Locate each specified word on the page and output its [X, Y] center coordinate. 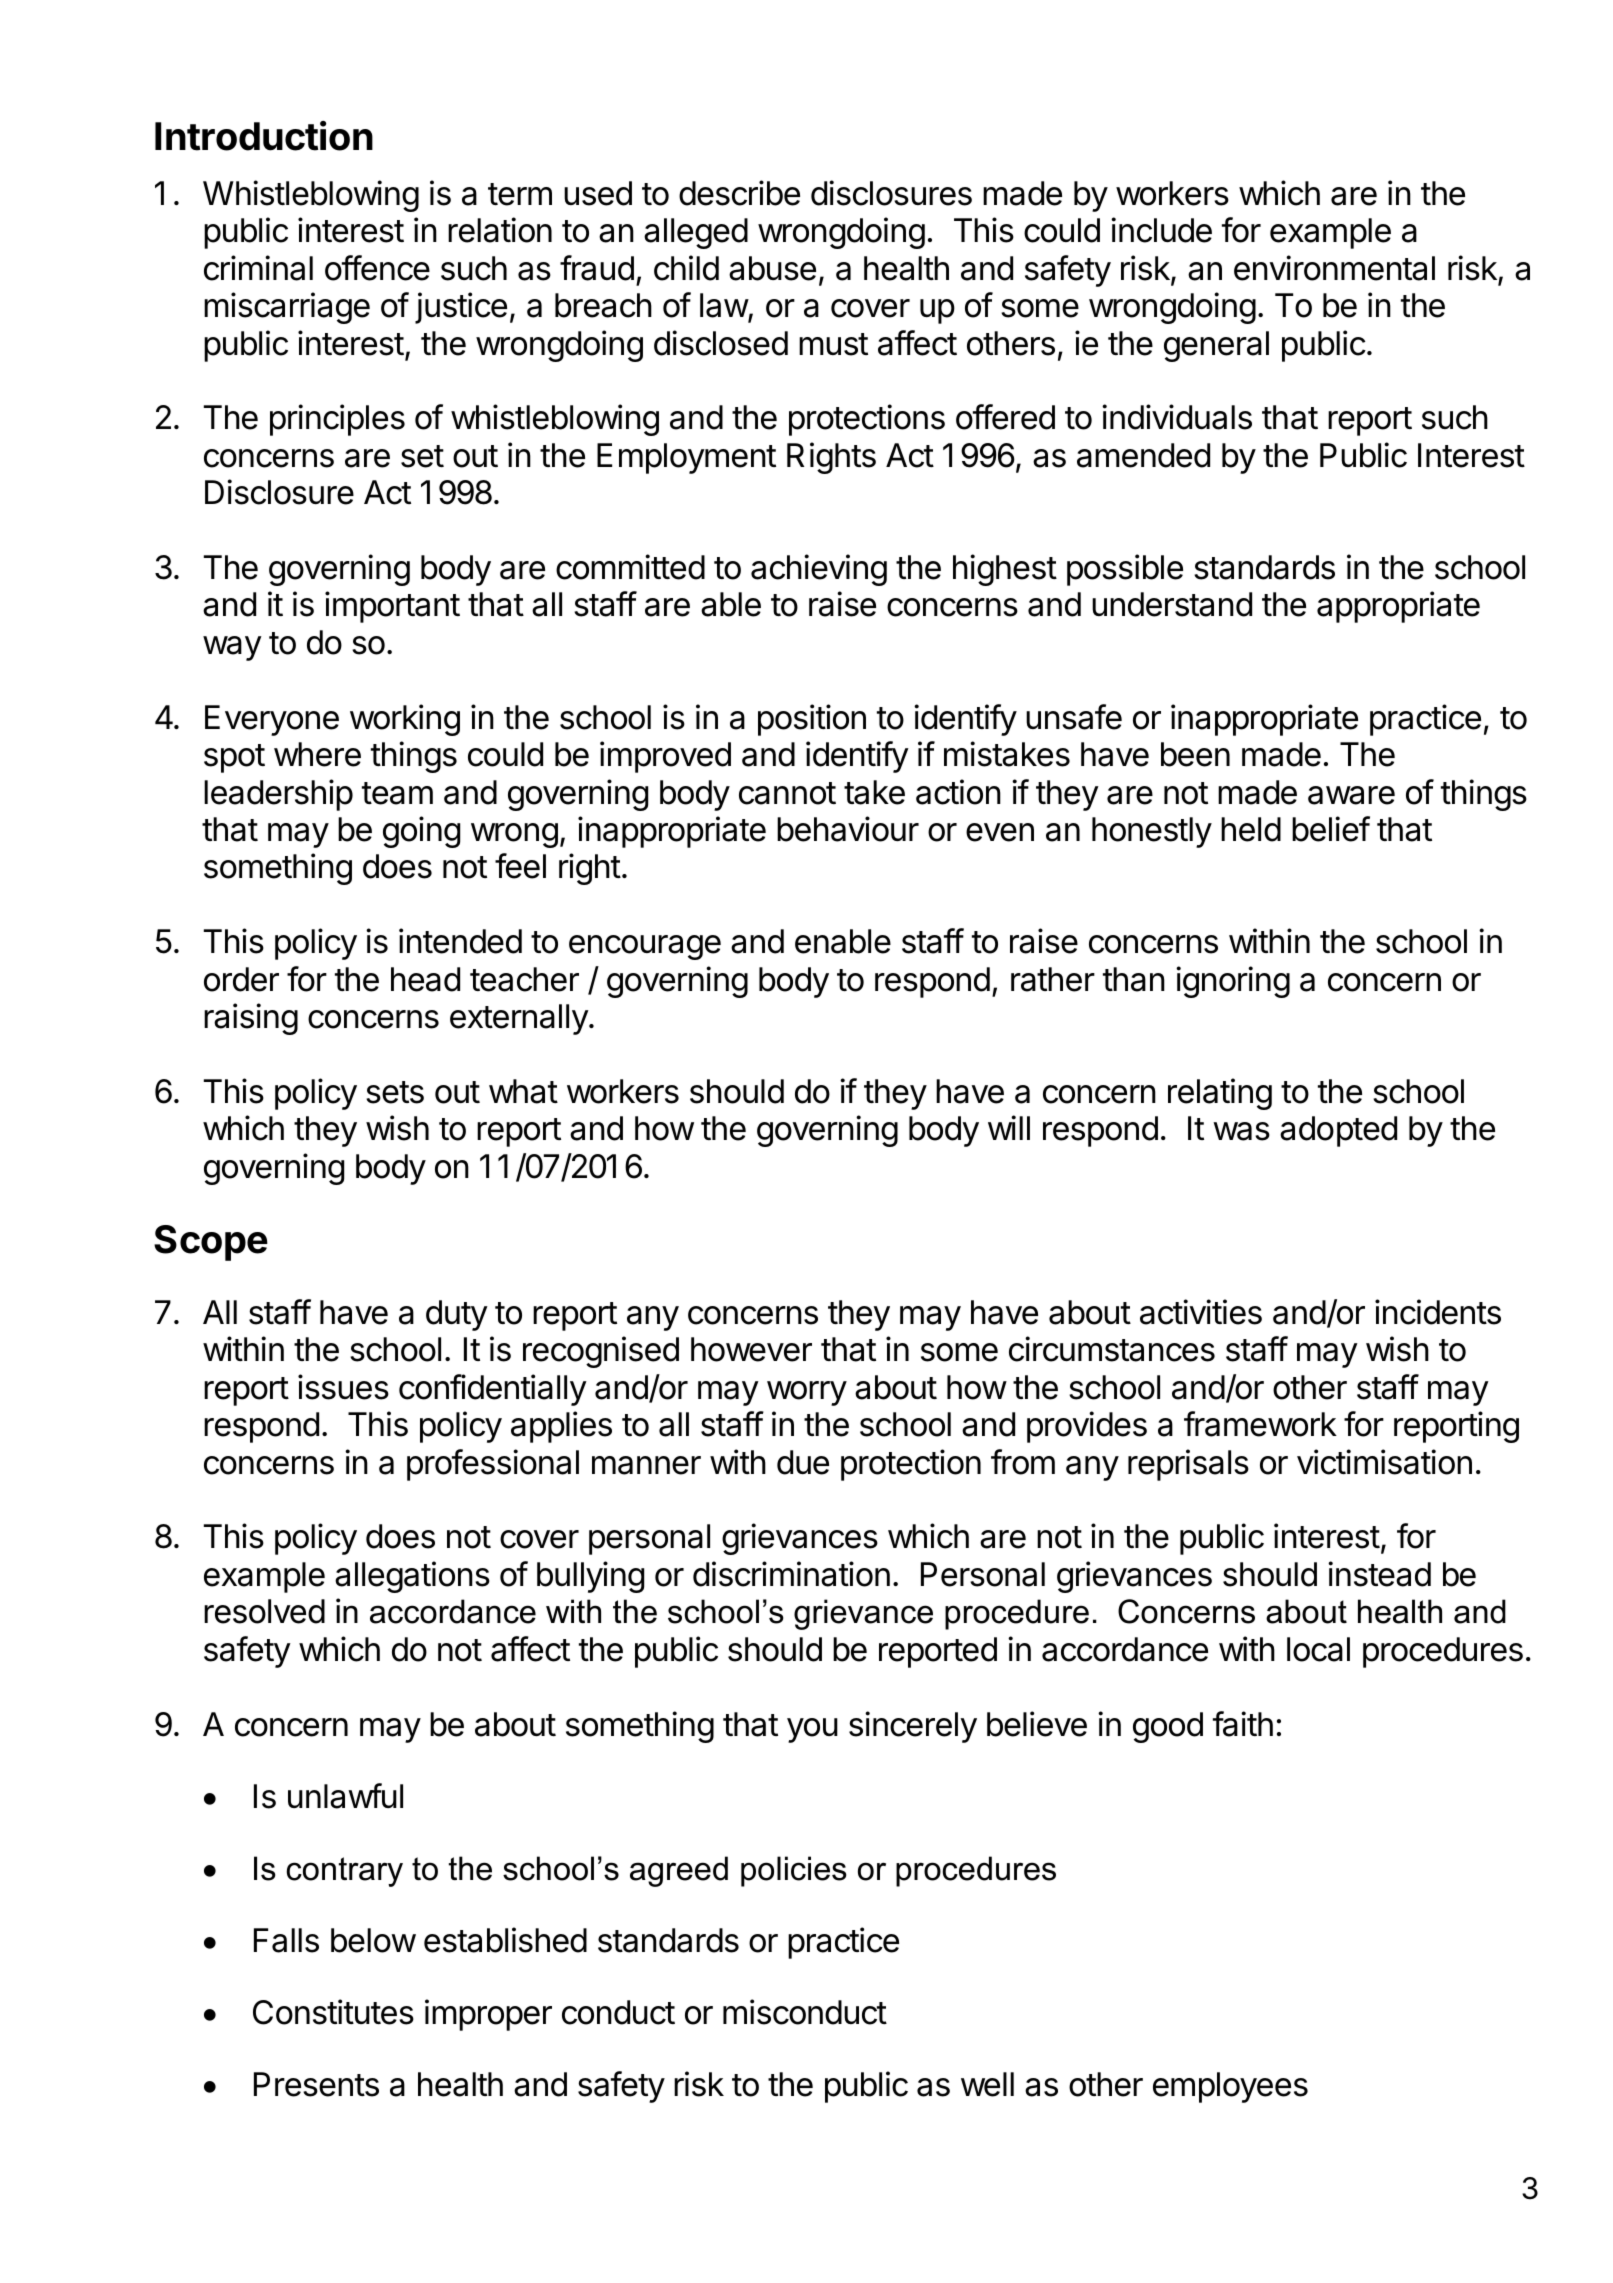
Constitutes [333, 2012]
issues [343, 1387]
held [1251, 829]
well [987, 2084]
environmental [1334, 268]
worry [807, 1393]
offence [377, 268]
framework [1260, 1424]
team [397, 793]
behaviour [848, 829]
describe [739, 193]
